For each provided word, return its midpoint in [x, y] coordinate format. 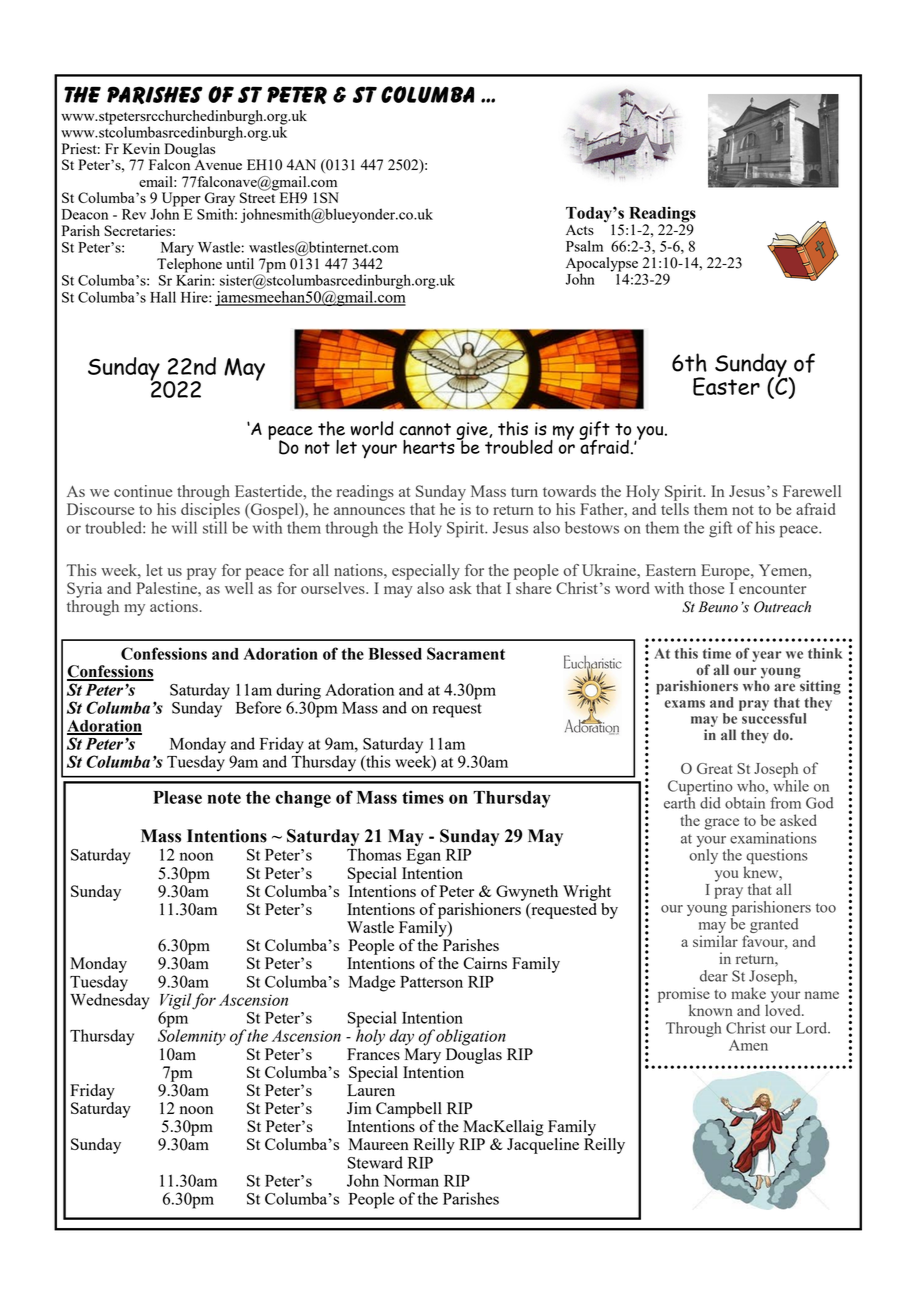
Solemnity [192, 1036]
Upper [181, 200]
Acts [580, 230]
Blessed [395, 654]
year [767, 656]
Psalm [584, 246]
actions [174, 606]
